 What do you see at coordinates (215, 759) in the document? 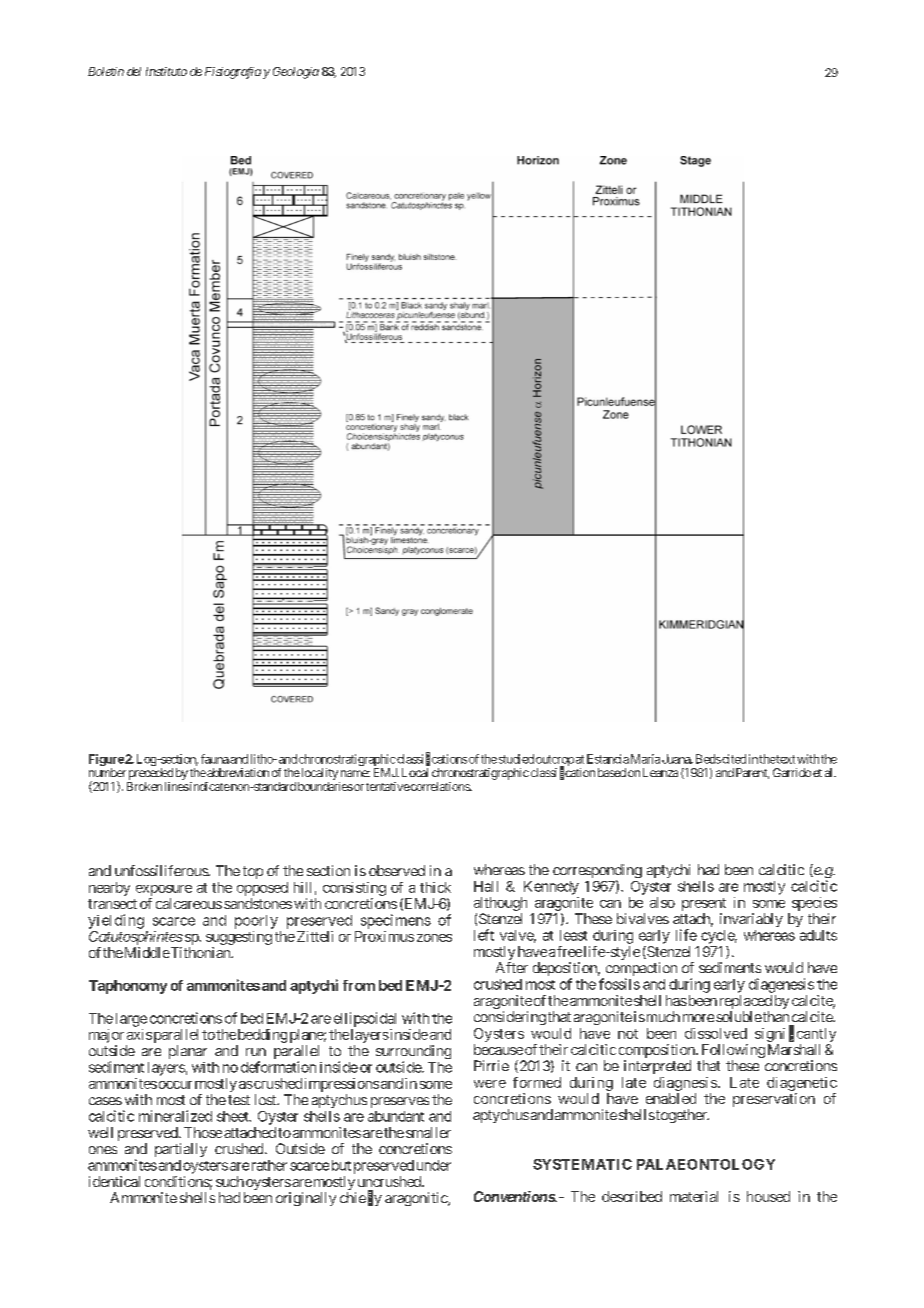
I see `fauna` at bounding box center [215, 759].
